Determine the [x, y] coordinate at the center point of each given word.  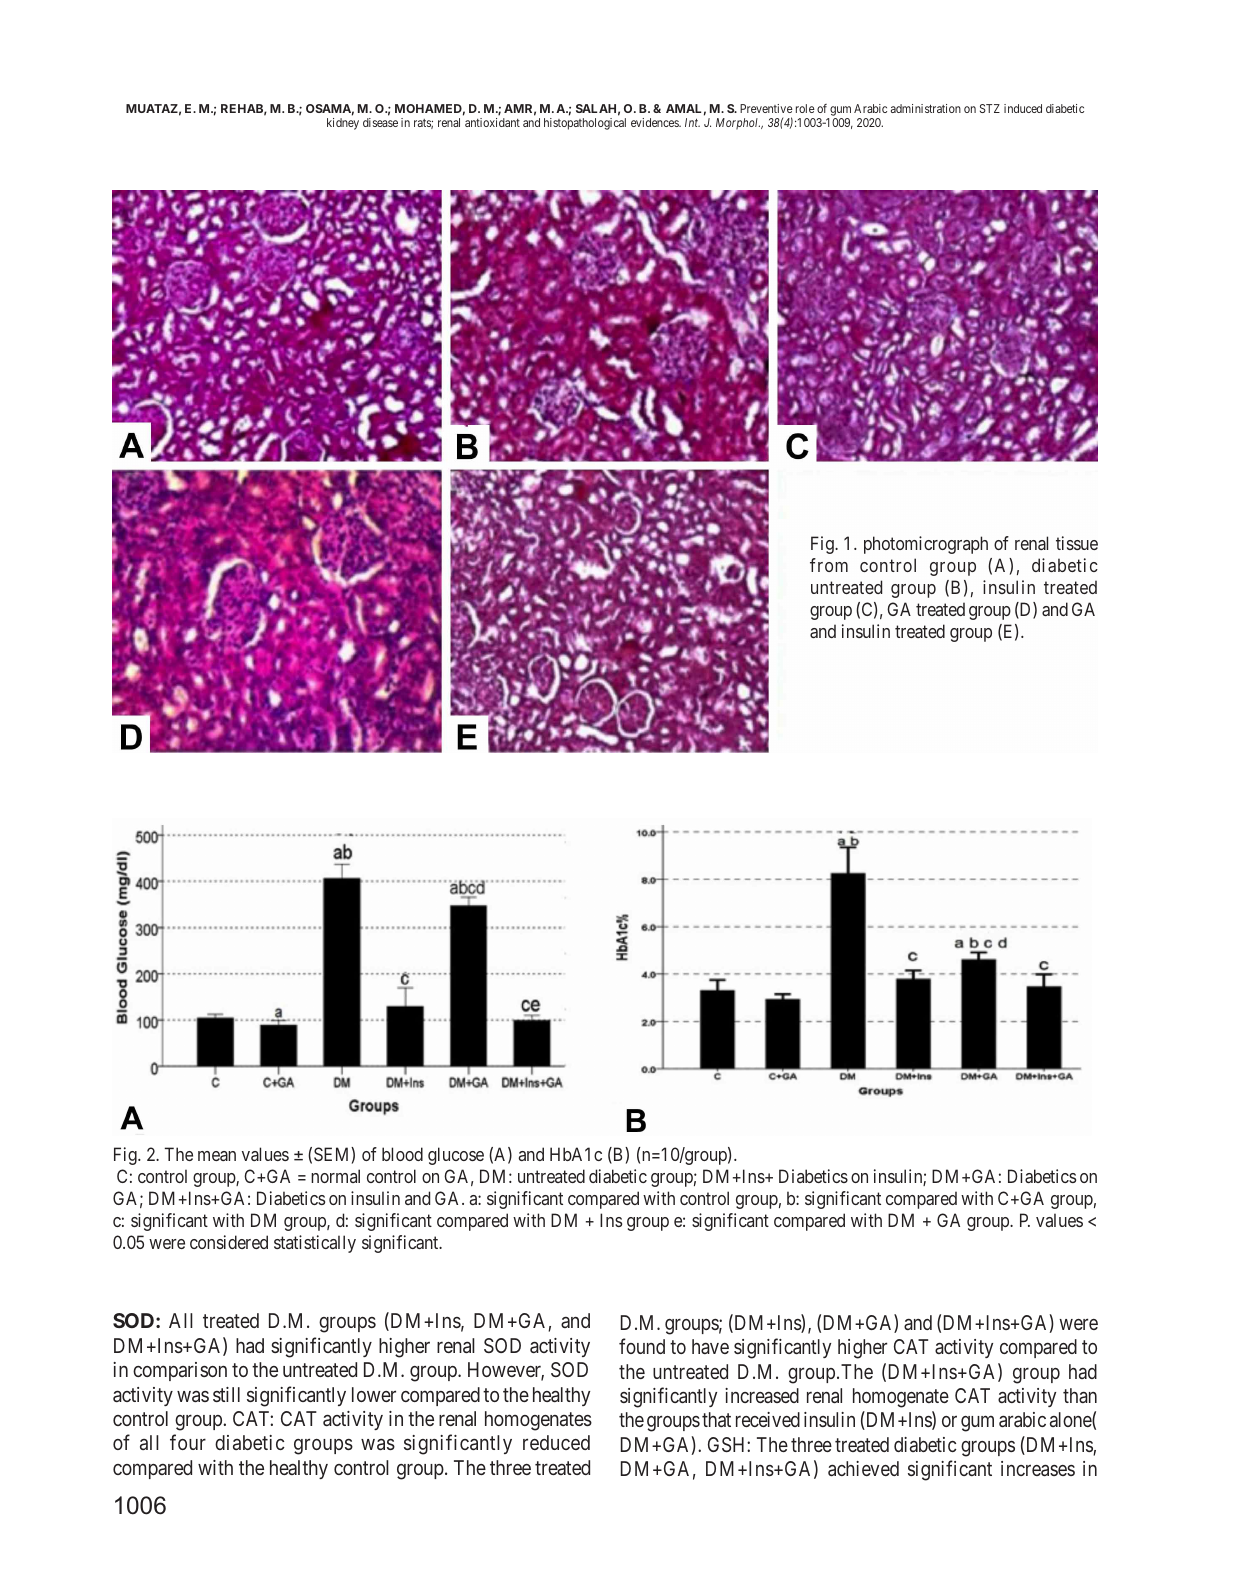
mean [217, 1156]
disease [380, 122]
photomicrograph [926, 545]
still [226, 1394]
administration [926, 108]
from [829, 565]
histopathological [585, 124]
